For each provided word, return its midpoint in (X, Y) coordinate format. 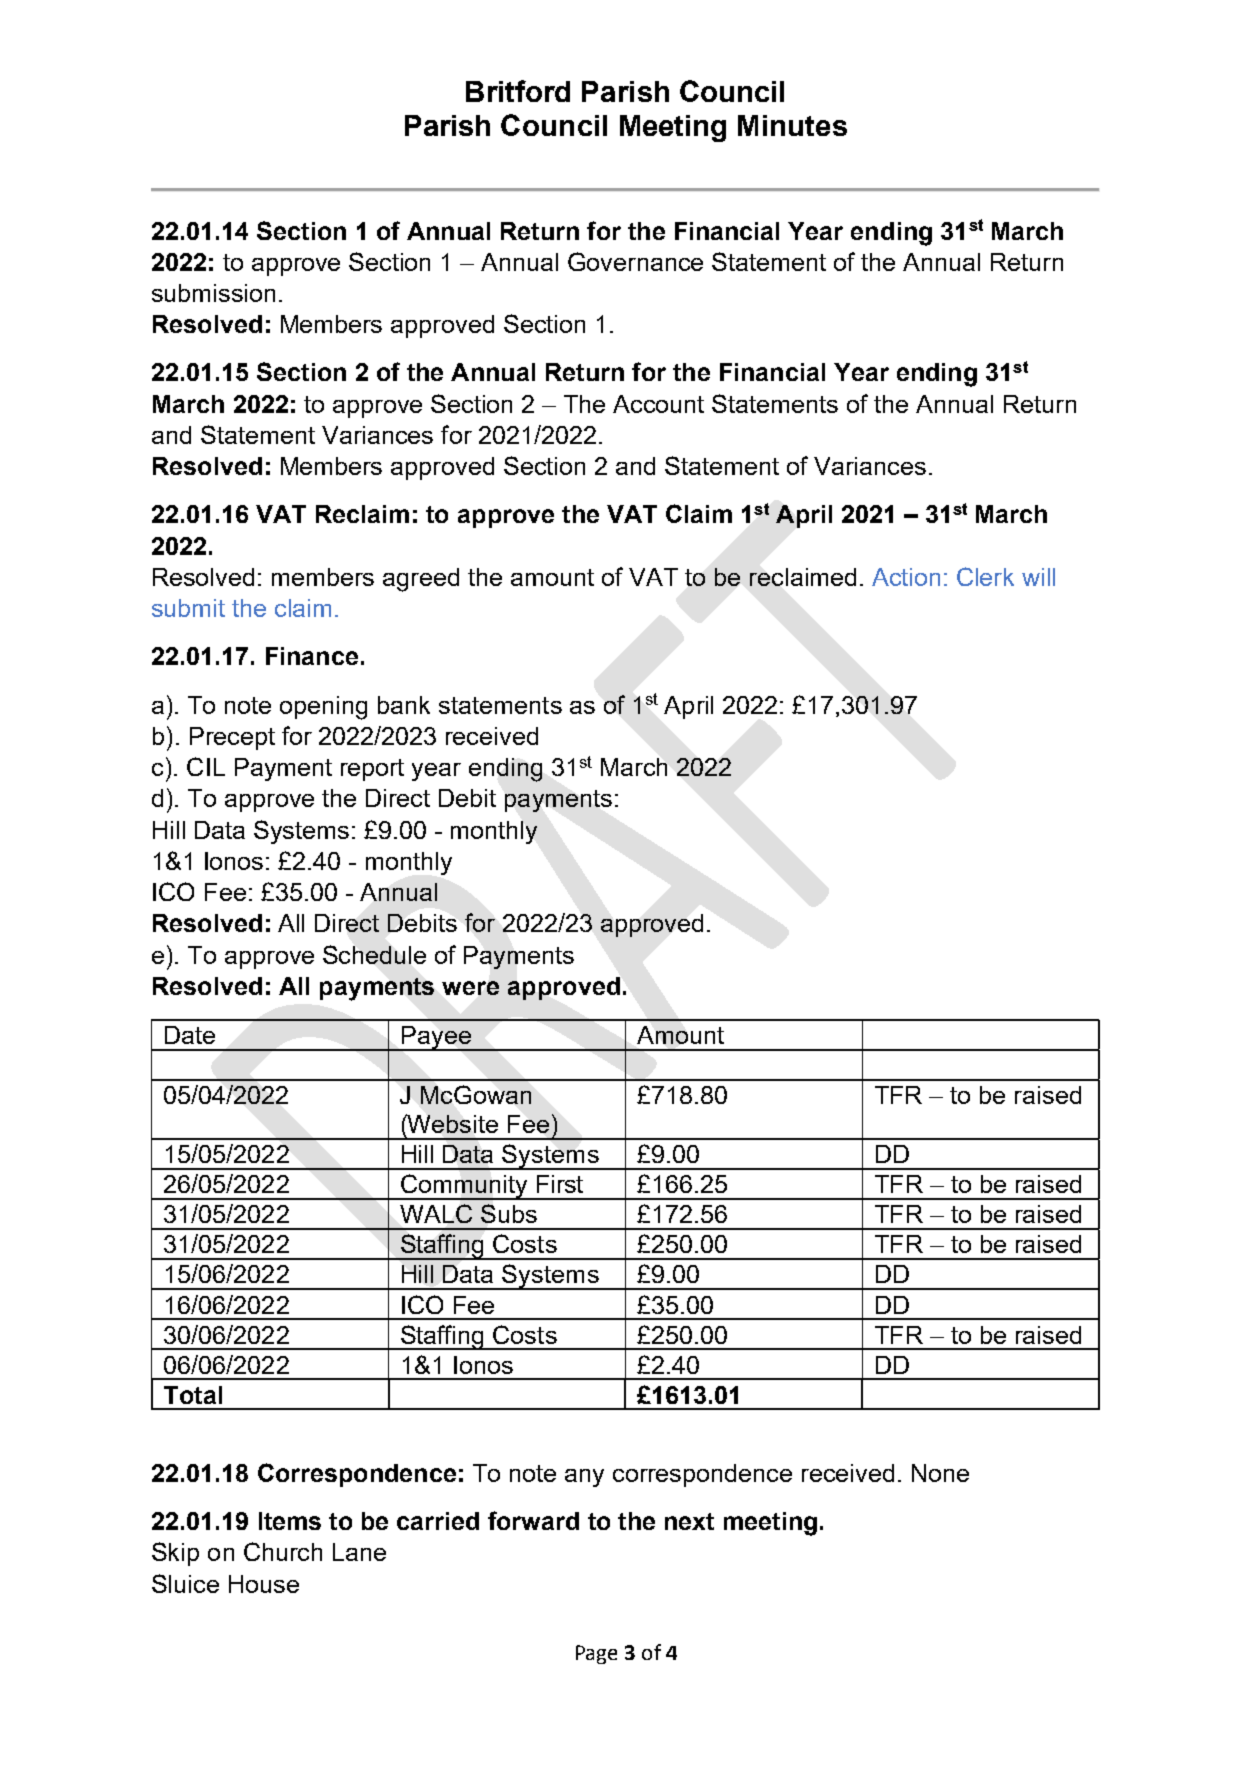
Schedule (374, 954)
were (470, 988)
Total (193, 1395)
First (560, 1184)
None (940, 1473)
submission (213, 293)
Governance (635, 261)
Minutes (792, 125)
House (264, 1584)
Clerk (985, 576)
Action (906, 577)
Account (658, 404)
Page (596, 1654)
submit (188, 608)
